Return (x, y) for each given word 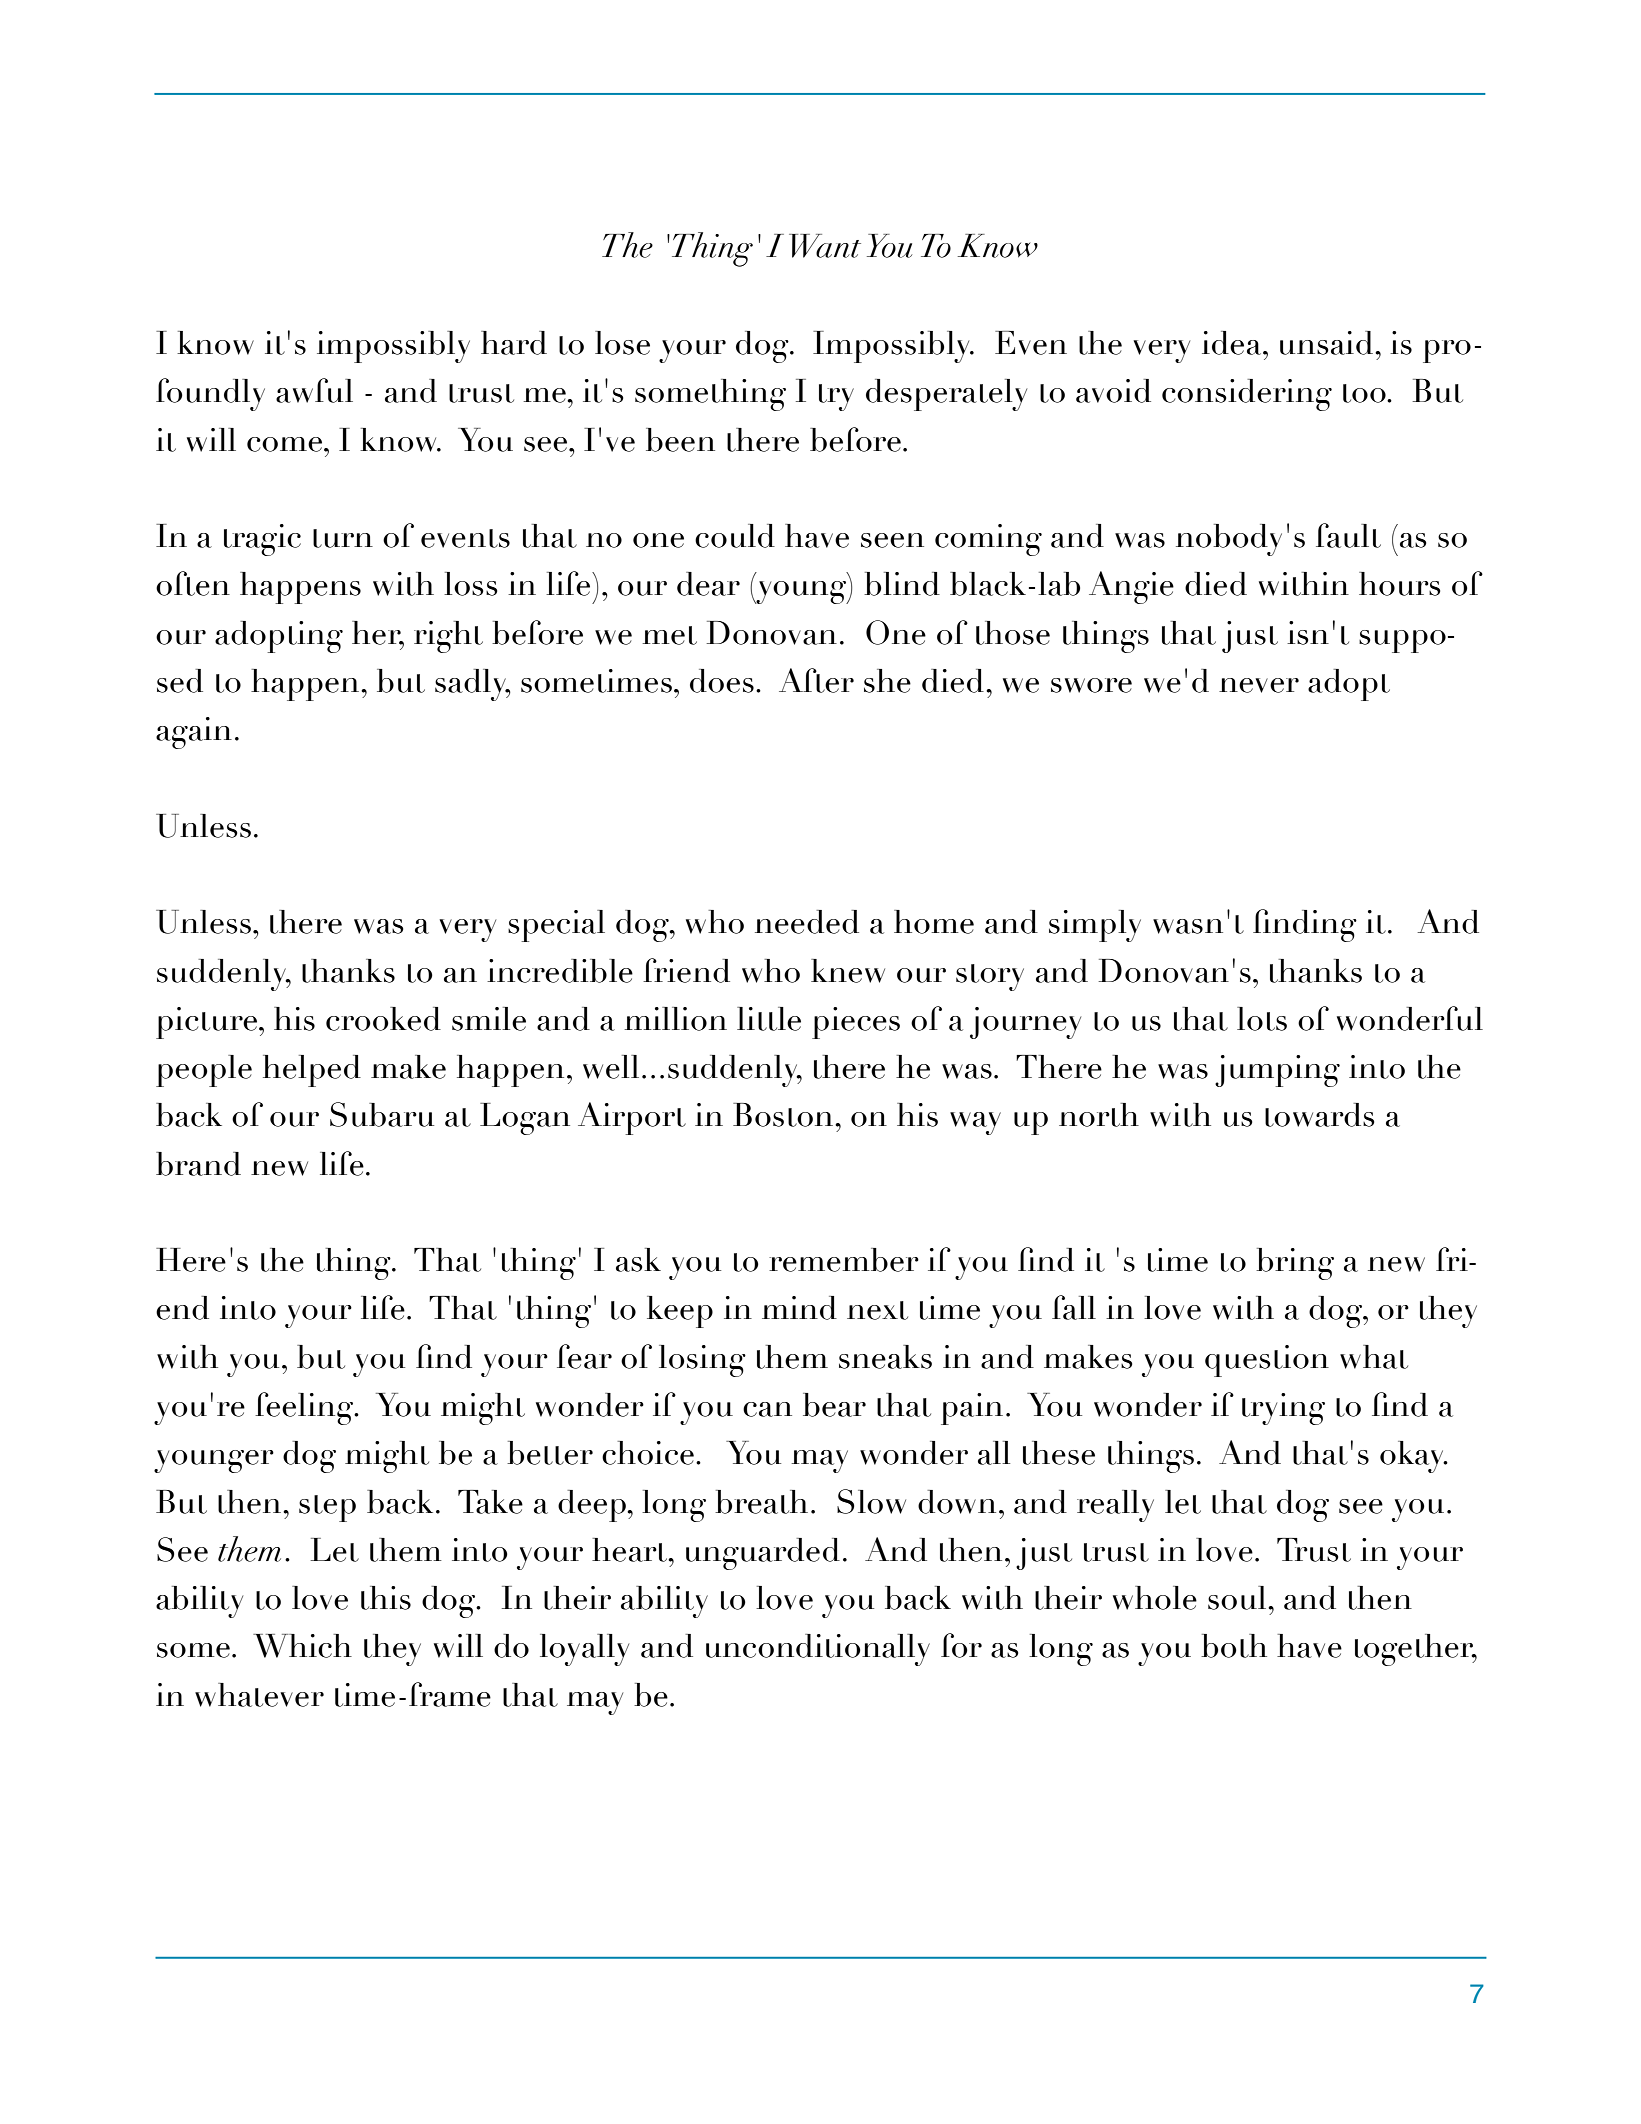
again (194, 733)
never (1259, 685)
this (386, 1598)
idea (1233, 343)
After (816, 680)
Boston (784, 1115)
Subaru (382, 1114)
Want (825, 246)
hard (514, 343)
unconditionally (818, 1650)
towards (1320, 1115)
